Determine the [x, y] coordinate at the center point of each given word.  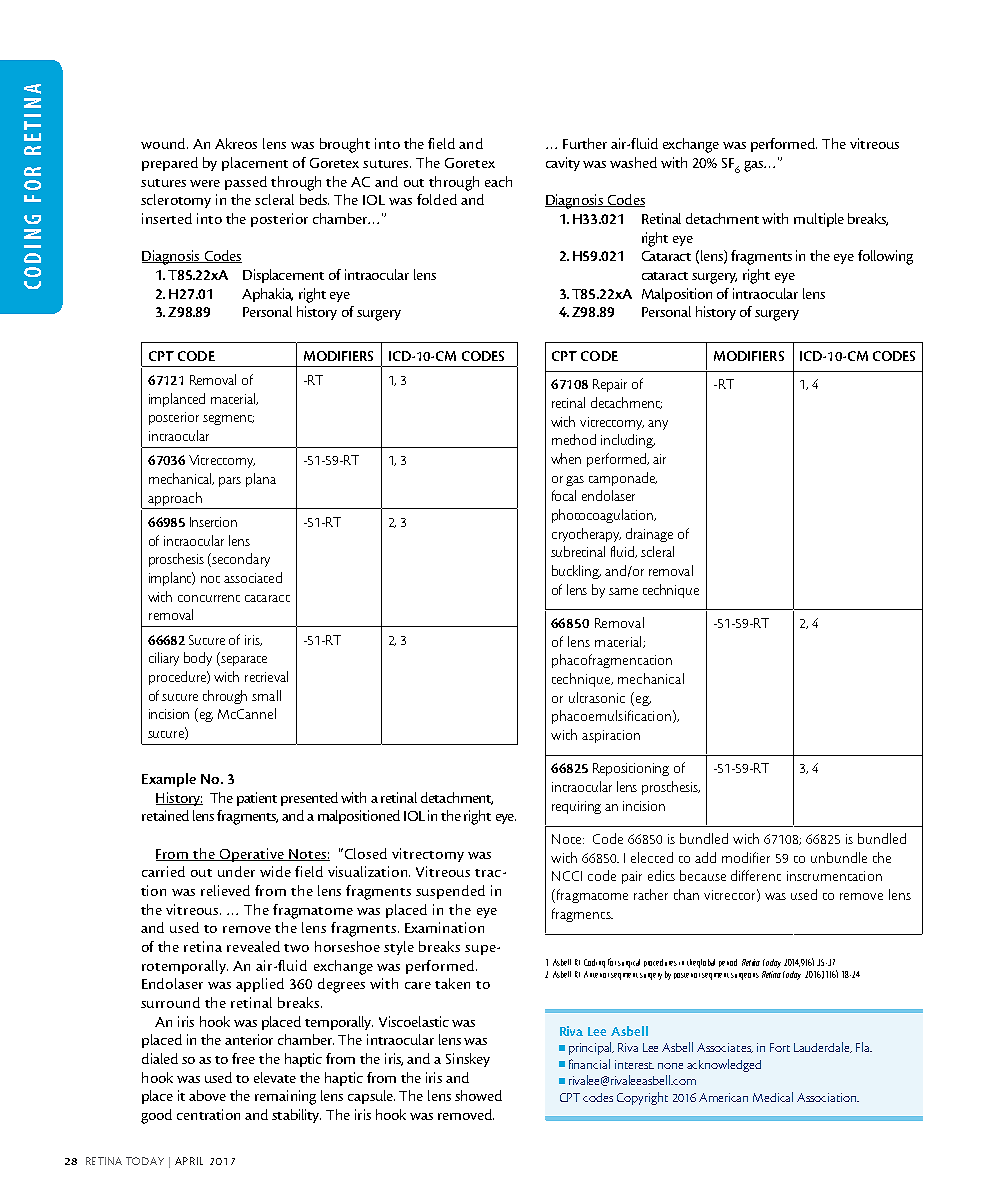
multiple [819, 220]
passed [246, 183]
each [498, 181]
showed [478, 1095]
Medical [773, 1097]
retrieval [266, 676]
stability [296, 1116]
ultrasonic [597, 697]
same [623, 591]
